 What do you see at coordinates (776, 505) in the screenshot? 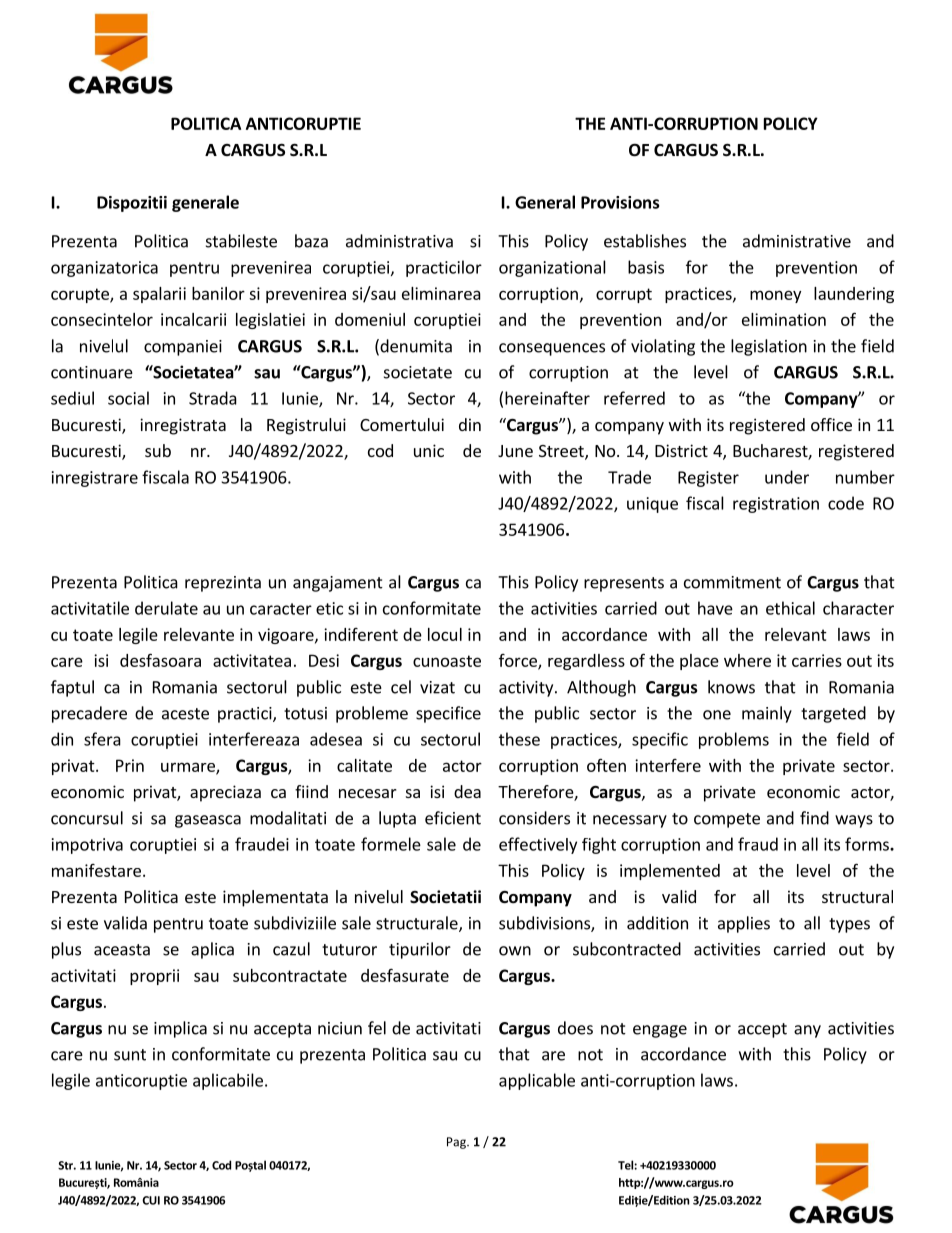
I see `registration` at bounding box center [776, 505].
